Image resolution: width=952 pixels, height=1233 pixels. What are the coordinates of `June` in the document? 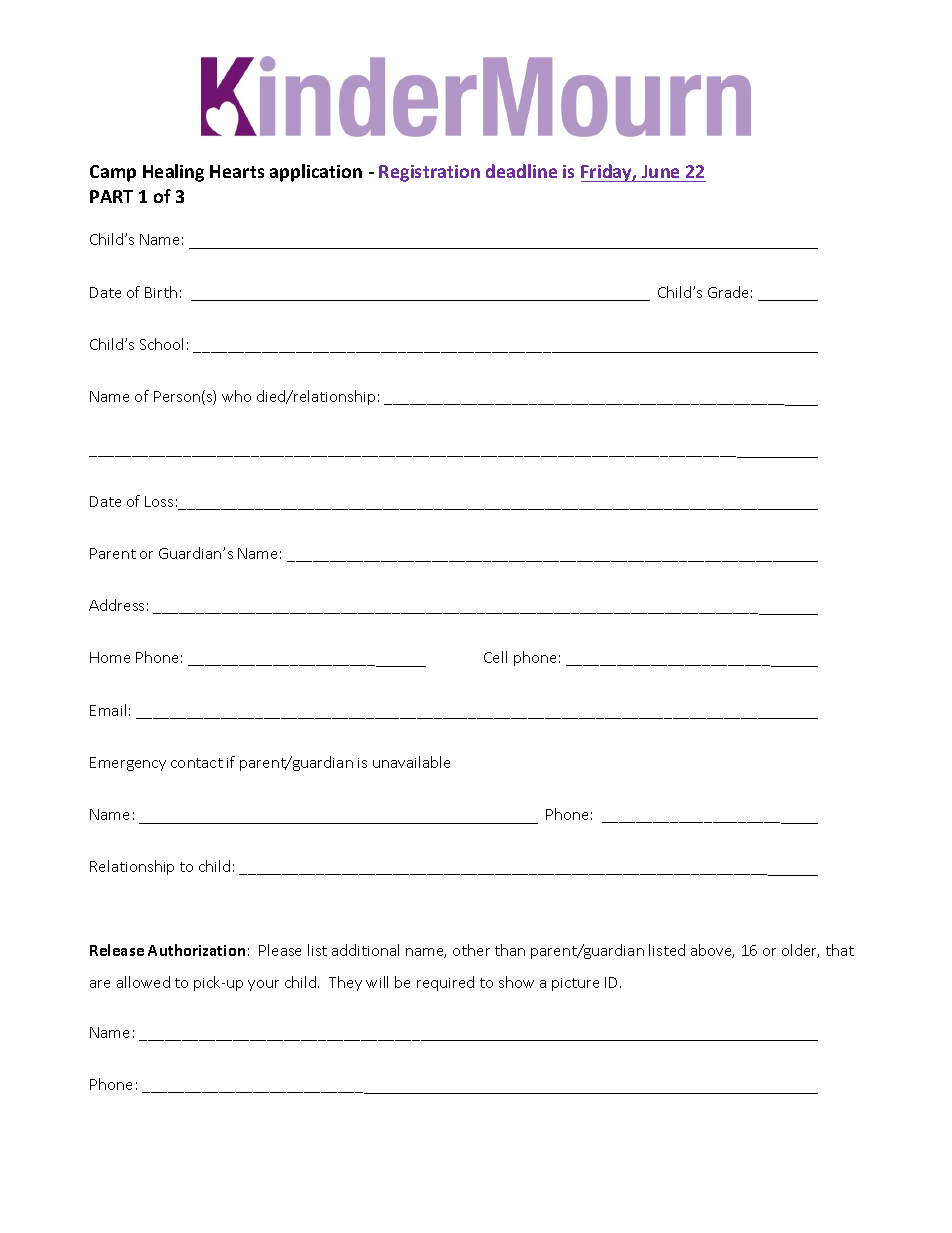 It's located at (660, 171).
